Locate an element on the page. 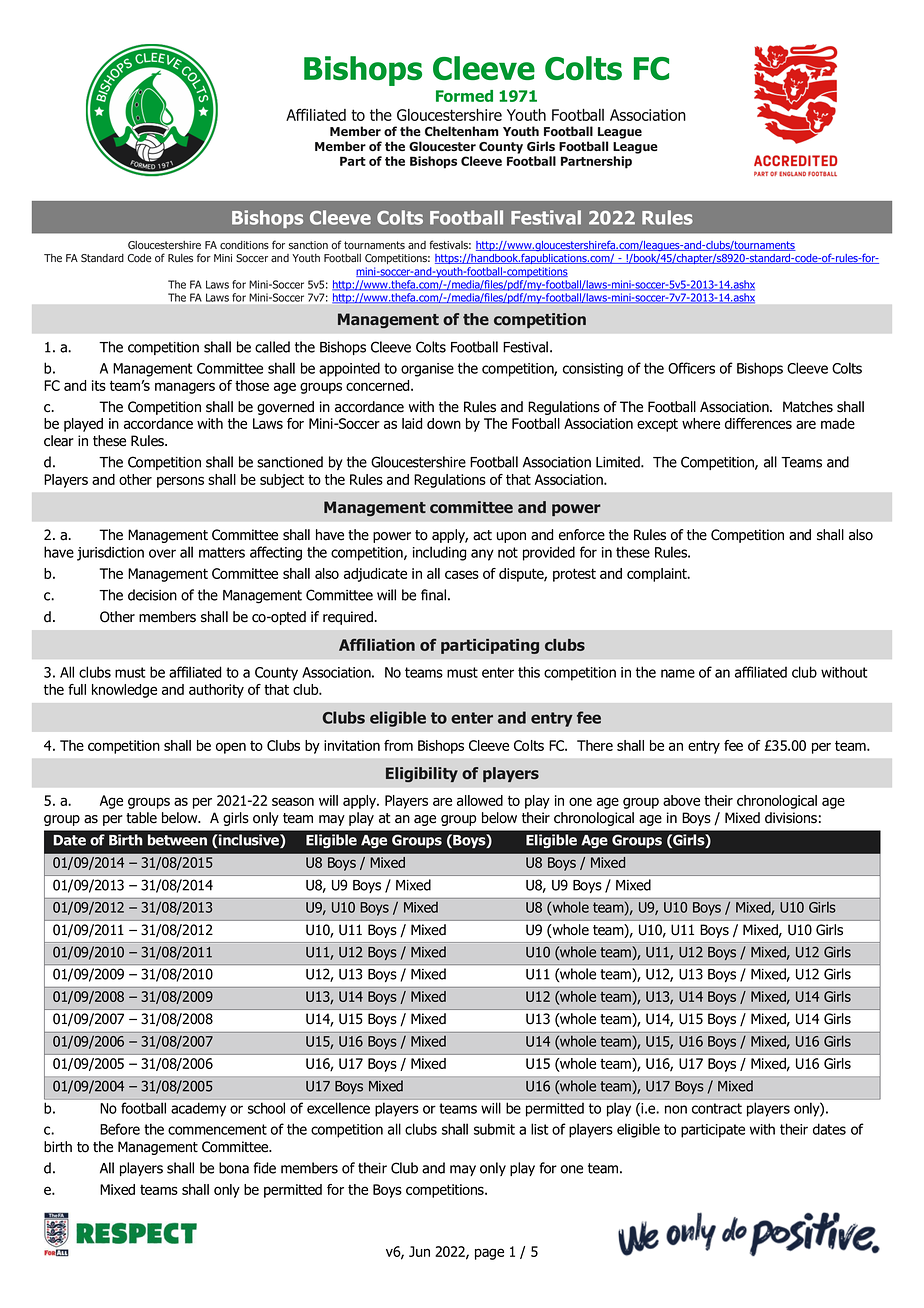  between is located at coordinates (177, 840).
